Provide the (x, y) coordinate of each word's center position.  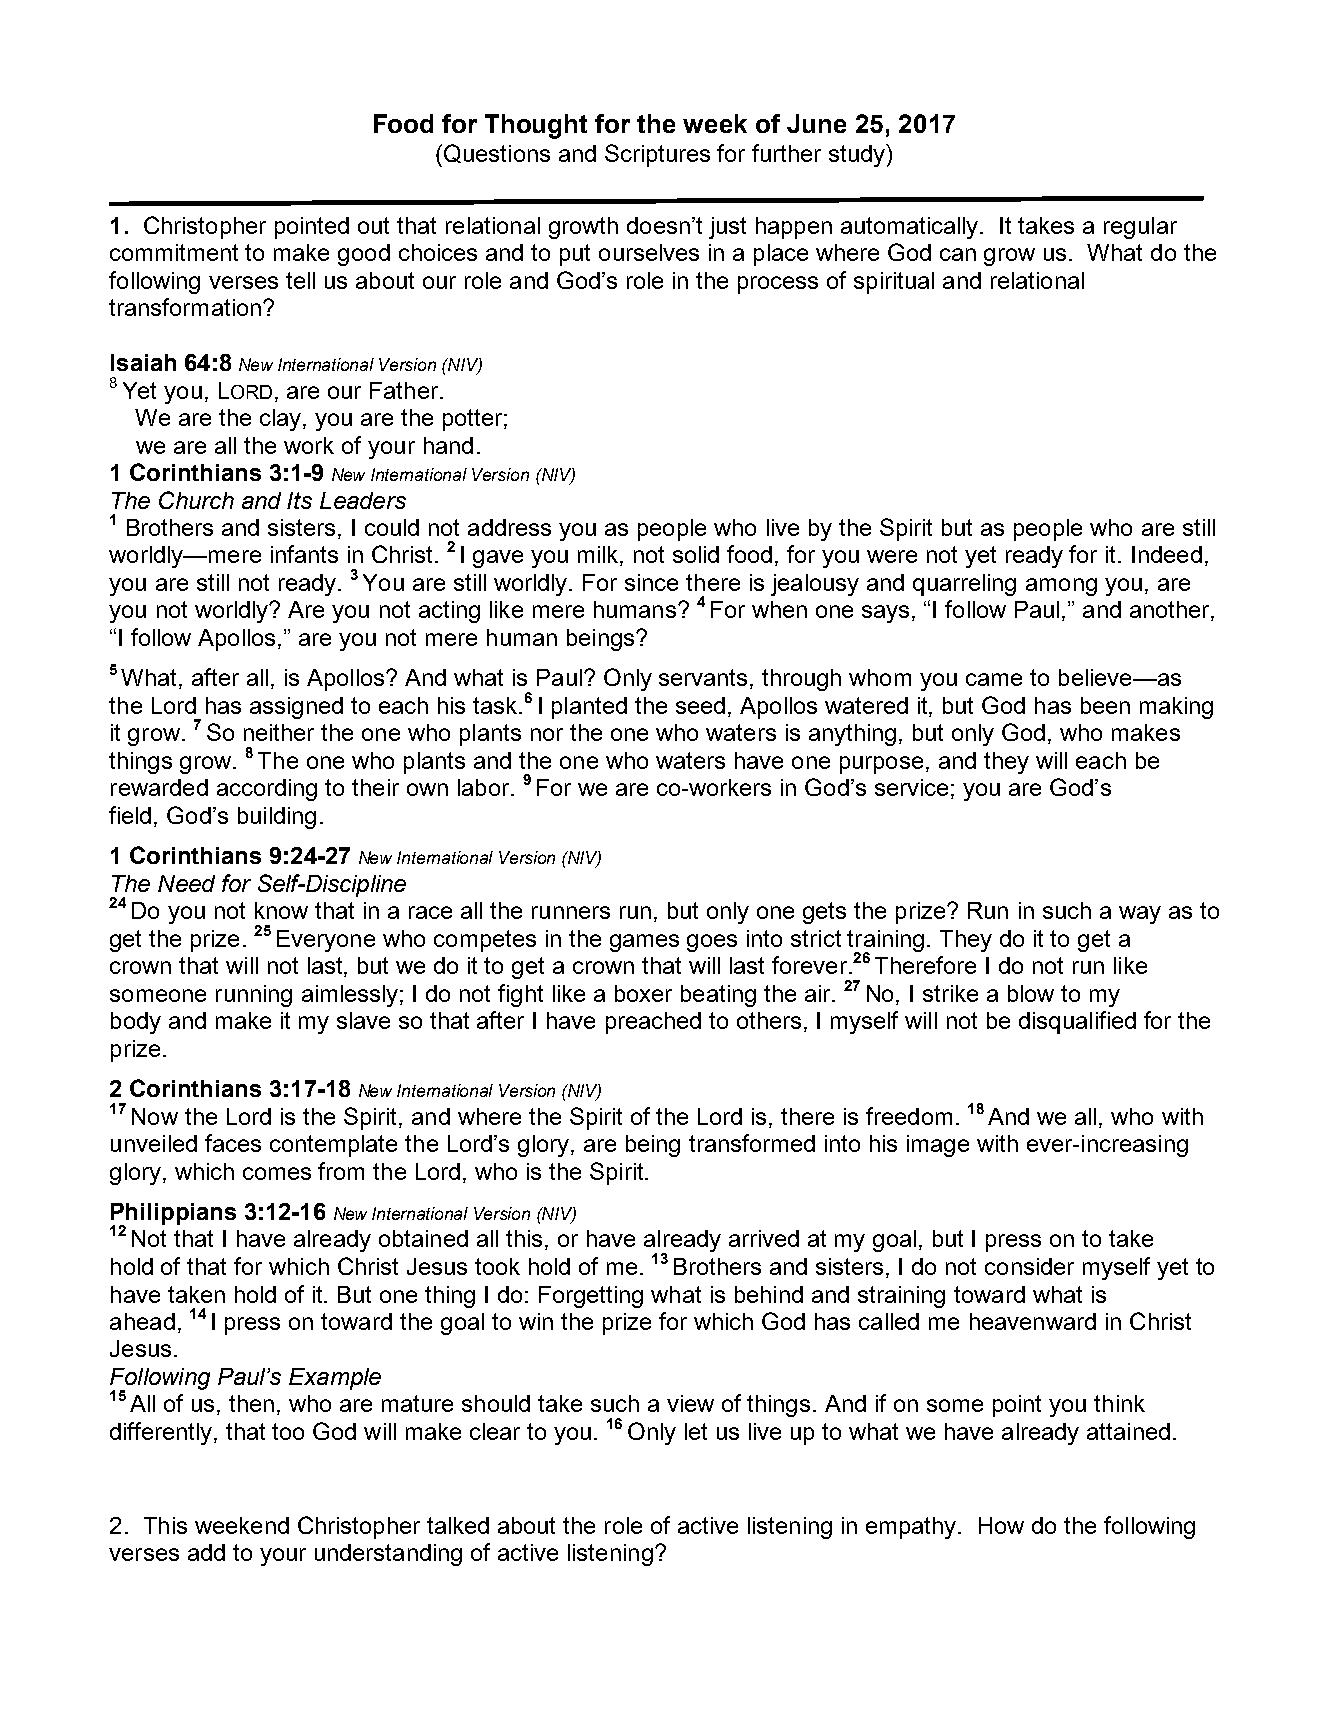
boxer (643, 993)
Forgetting (591, 1297)
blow (1031, 993)
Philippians (173, 1215)
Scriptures (657, 155)
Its (299, 500)
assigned (296, 708)
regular (1140, 228)
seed (700, 705)
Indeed (1167, 554)
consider (1029, 1266)
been (1105, 705)
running (254, 996)
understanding (388, 1555)
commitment (174, 252)
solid (696, 554)
